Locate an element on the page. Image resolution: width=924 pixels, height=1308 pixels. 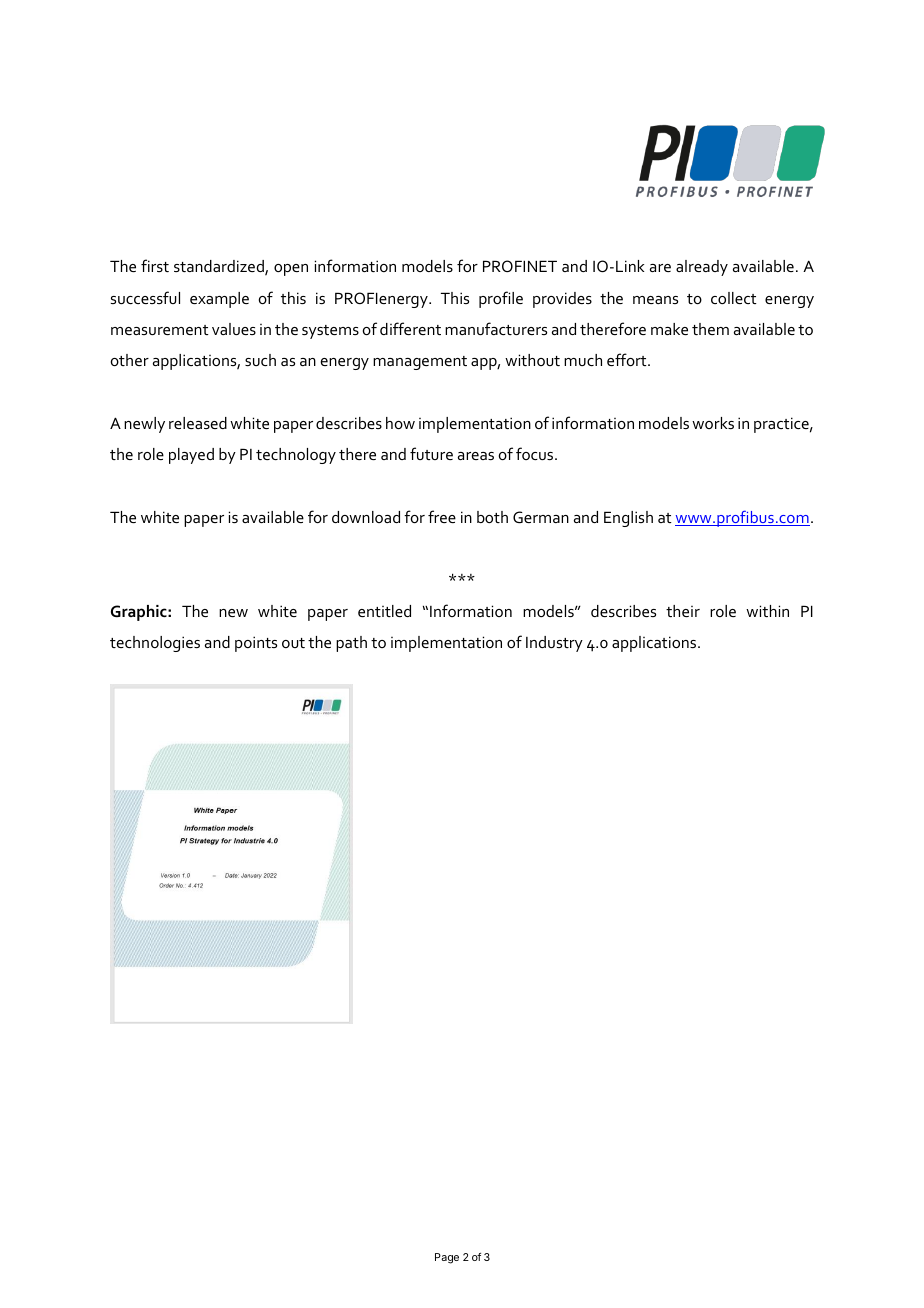
English is located at coordinates (628, 519).
